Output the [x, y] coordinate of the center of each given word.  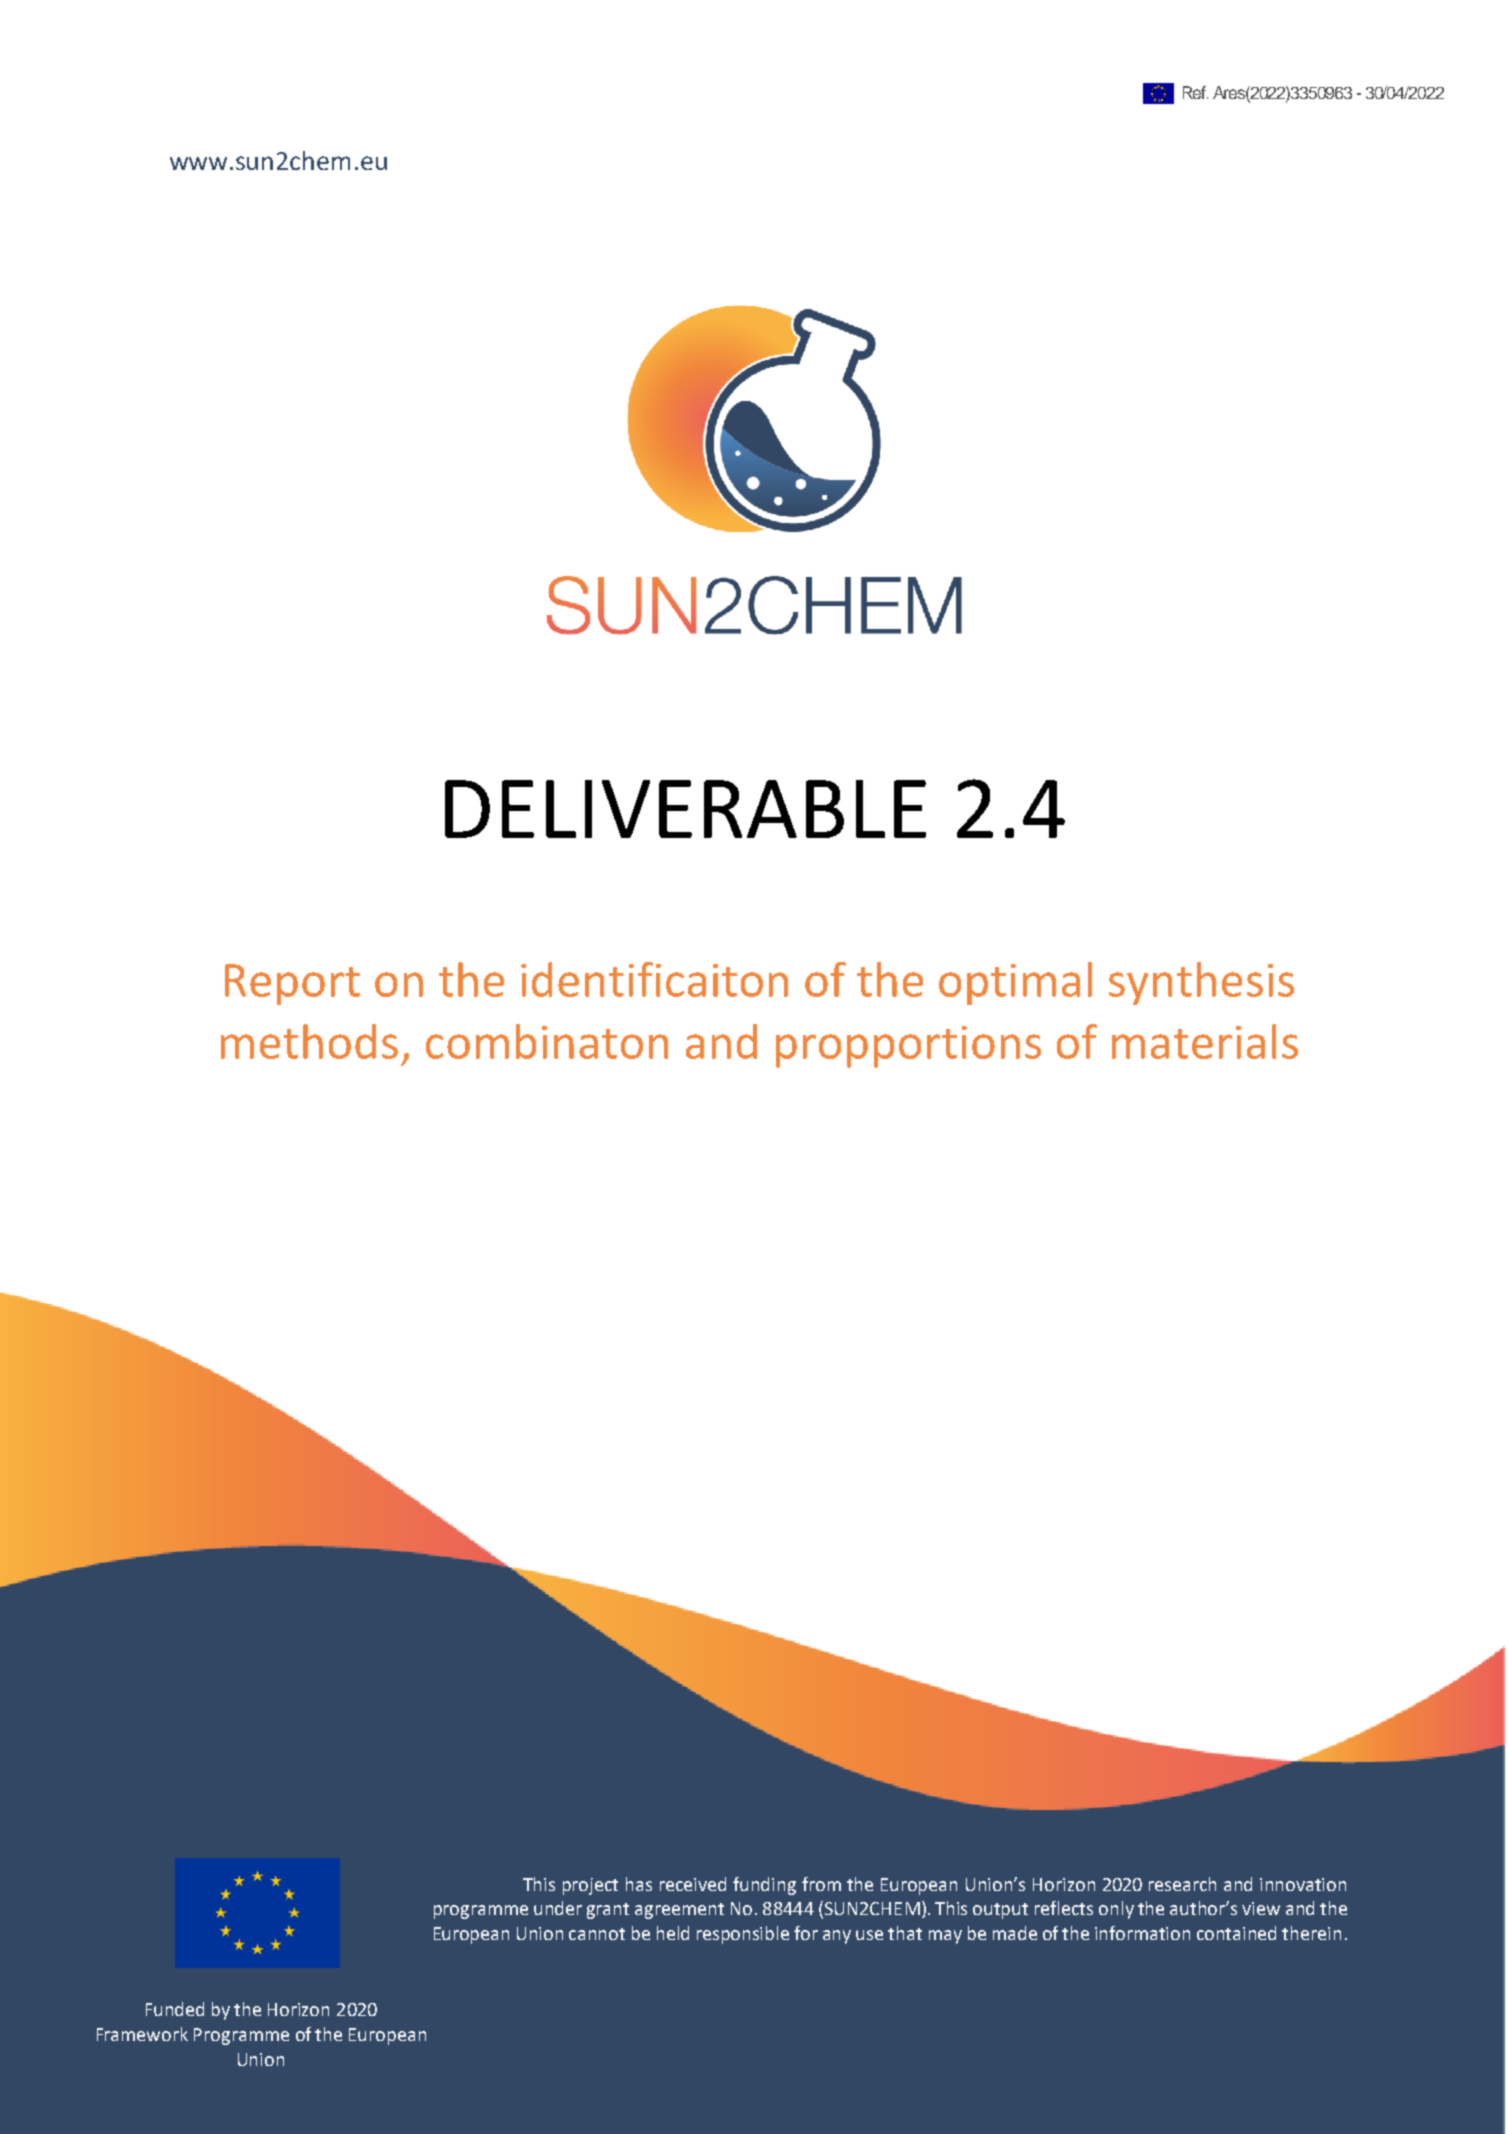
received [693, 1884]
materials [1205, 1041]
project [590, 1886]
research [1182, 1884]
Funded [175, 2009]
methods [309, 1041]
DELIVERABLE [685, 809]
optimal [1015, 983]
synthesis [1201, 983]
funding [764, 1886]
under [558, 1908]
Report [292, 984]
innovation [1303, 1884]
